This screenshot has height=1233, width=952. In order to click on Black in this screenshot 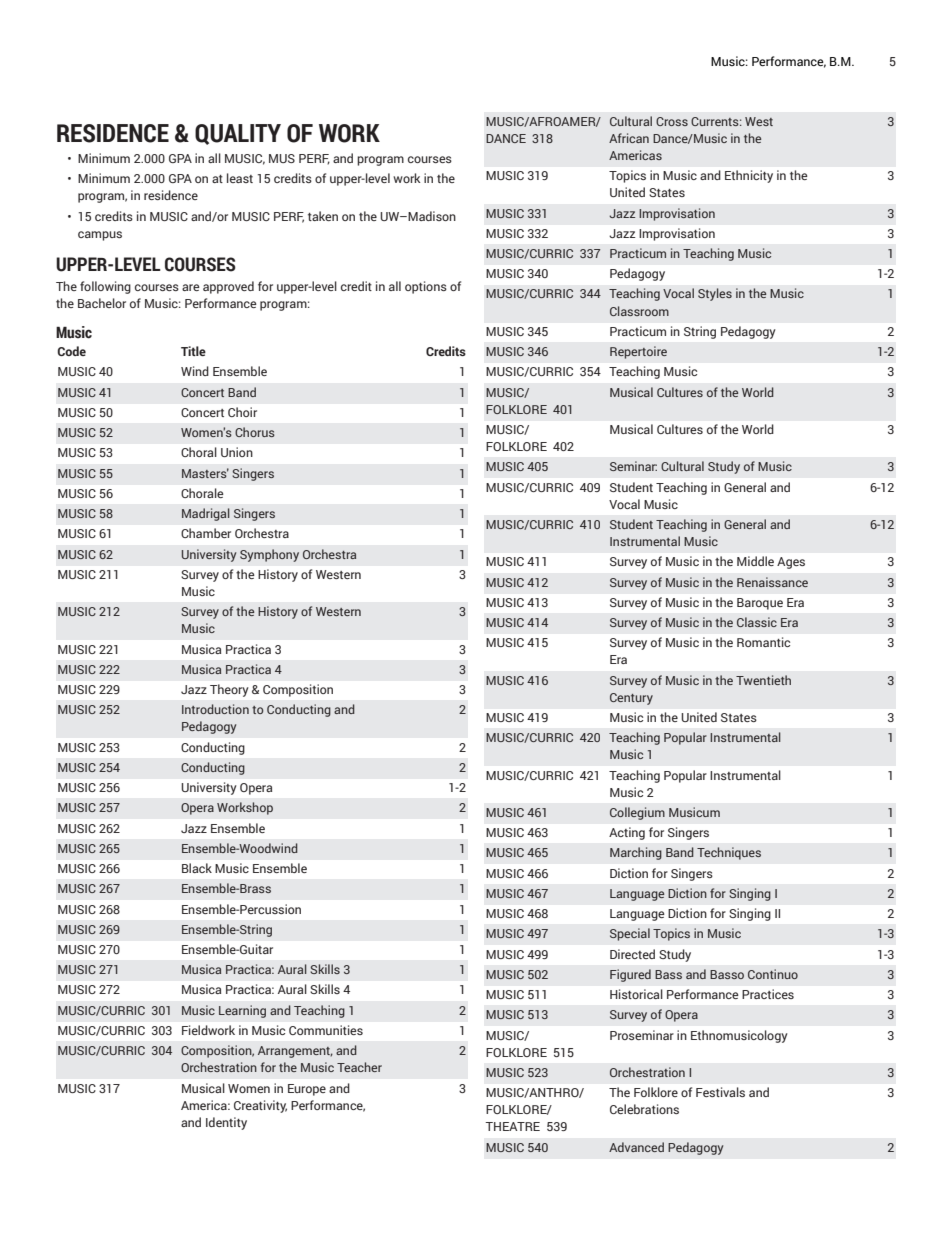, I will do `click(197, 868)`.
